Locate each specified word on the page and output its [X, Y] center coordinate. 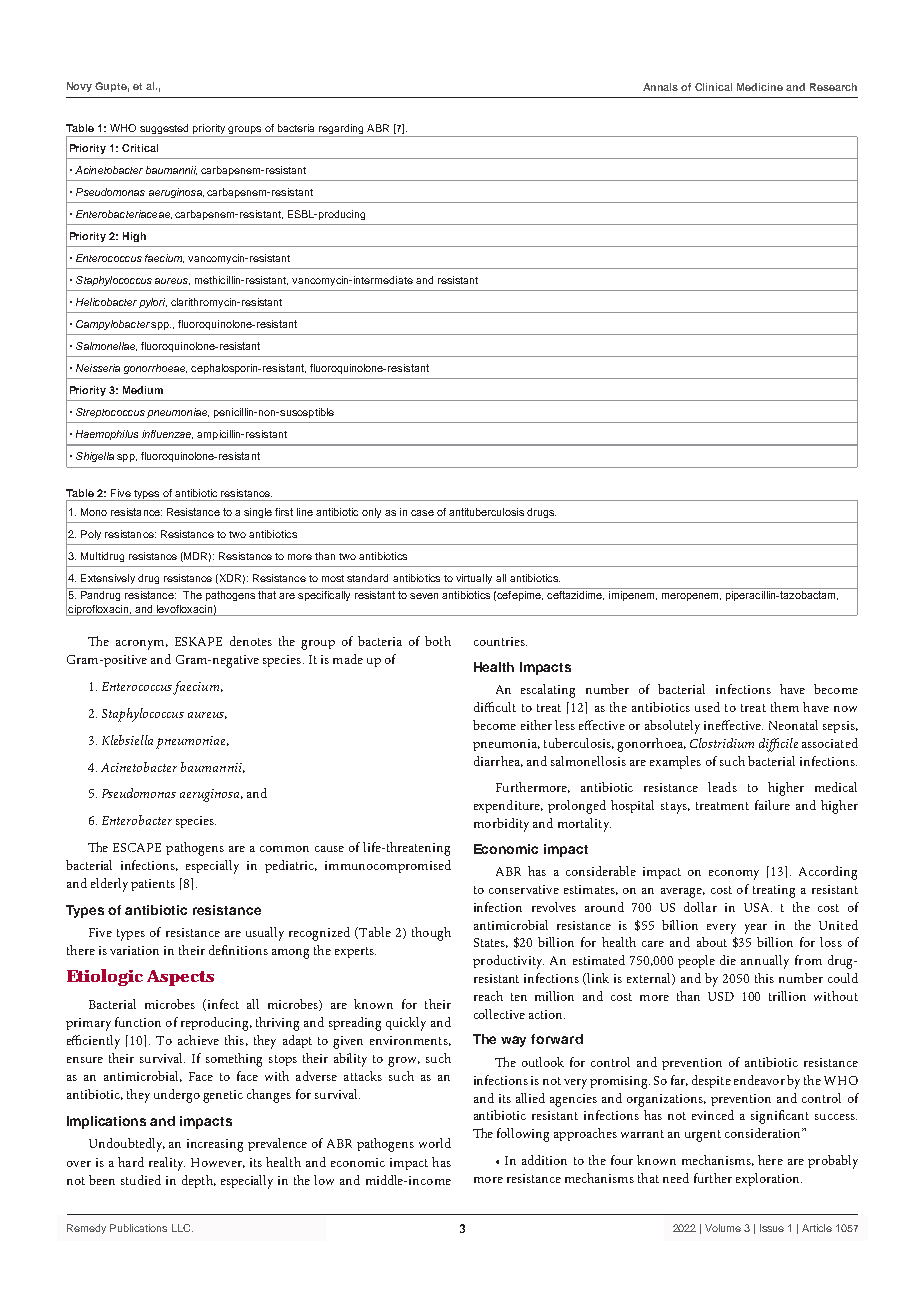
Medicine [760, 87]
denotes [251, 641]
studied [141, 1180]
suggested [165, 130]
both [438, 641]
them [785, 707]
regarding [341, 130]
